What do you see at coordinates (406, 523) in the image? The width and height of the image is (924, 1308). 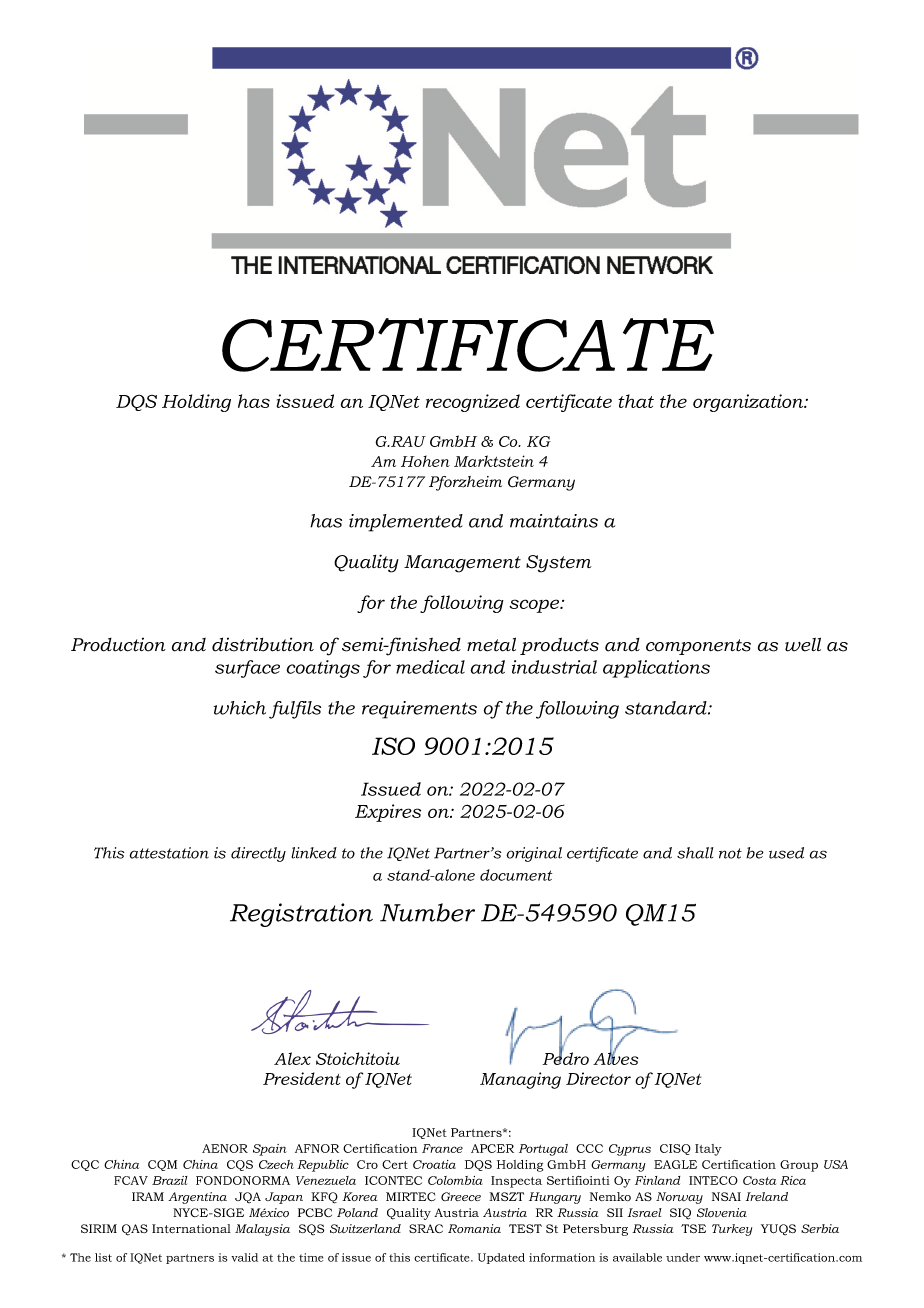 I see `implemented` at bounding box center [406, 523].
